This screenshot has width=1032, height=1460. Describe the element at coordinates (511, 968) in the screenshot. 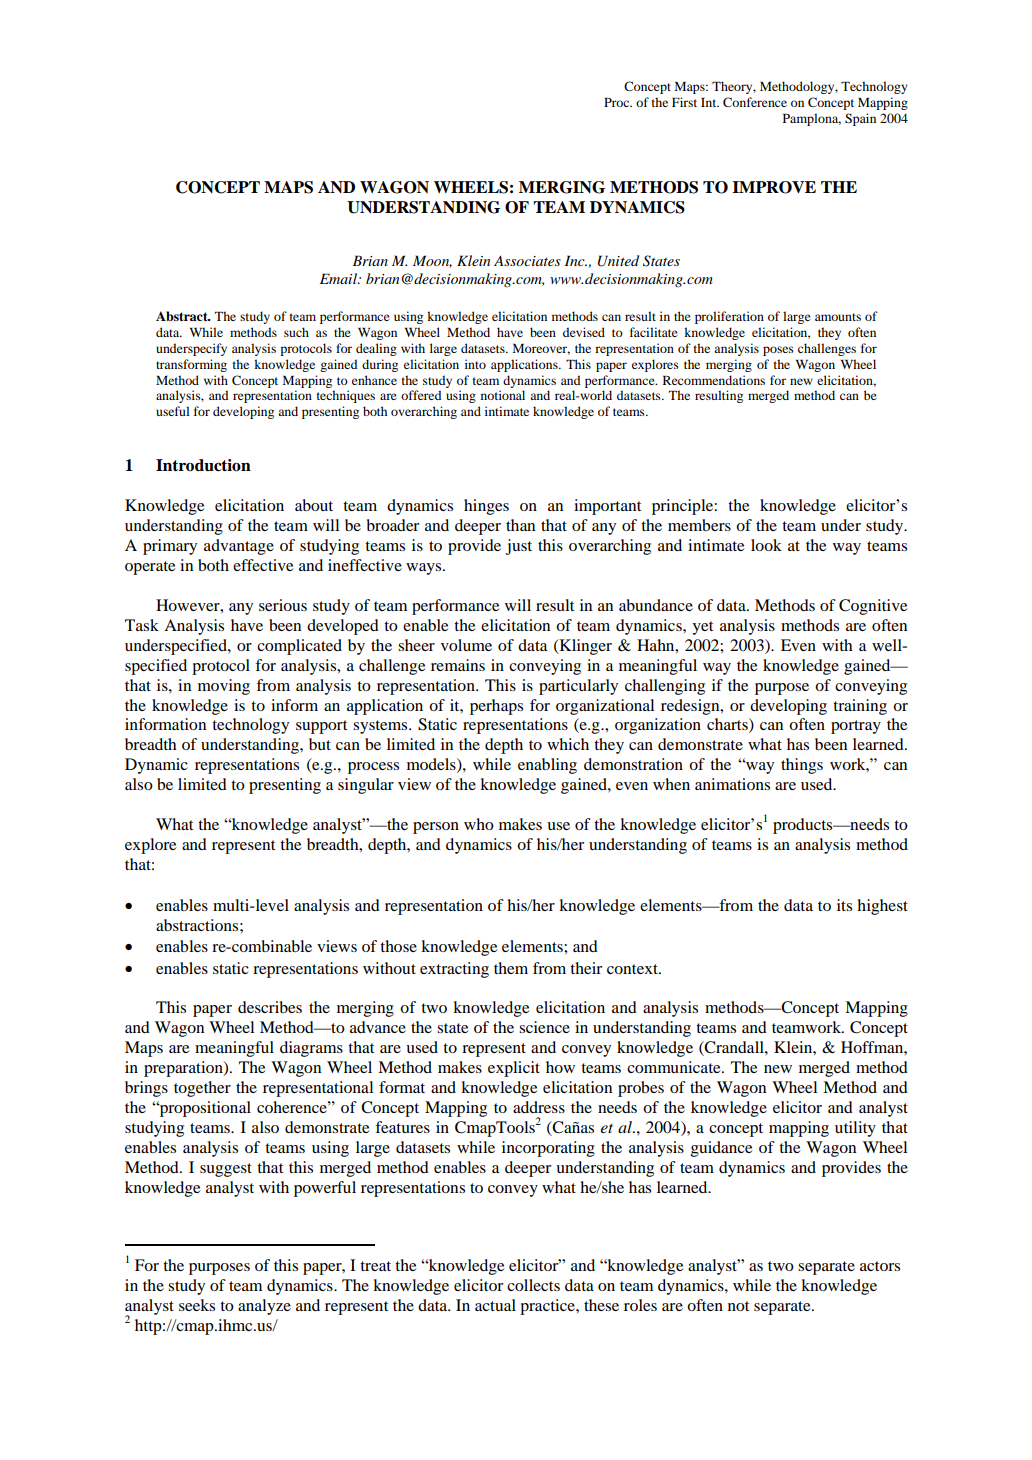

I see `them` at that location.
